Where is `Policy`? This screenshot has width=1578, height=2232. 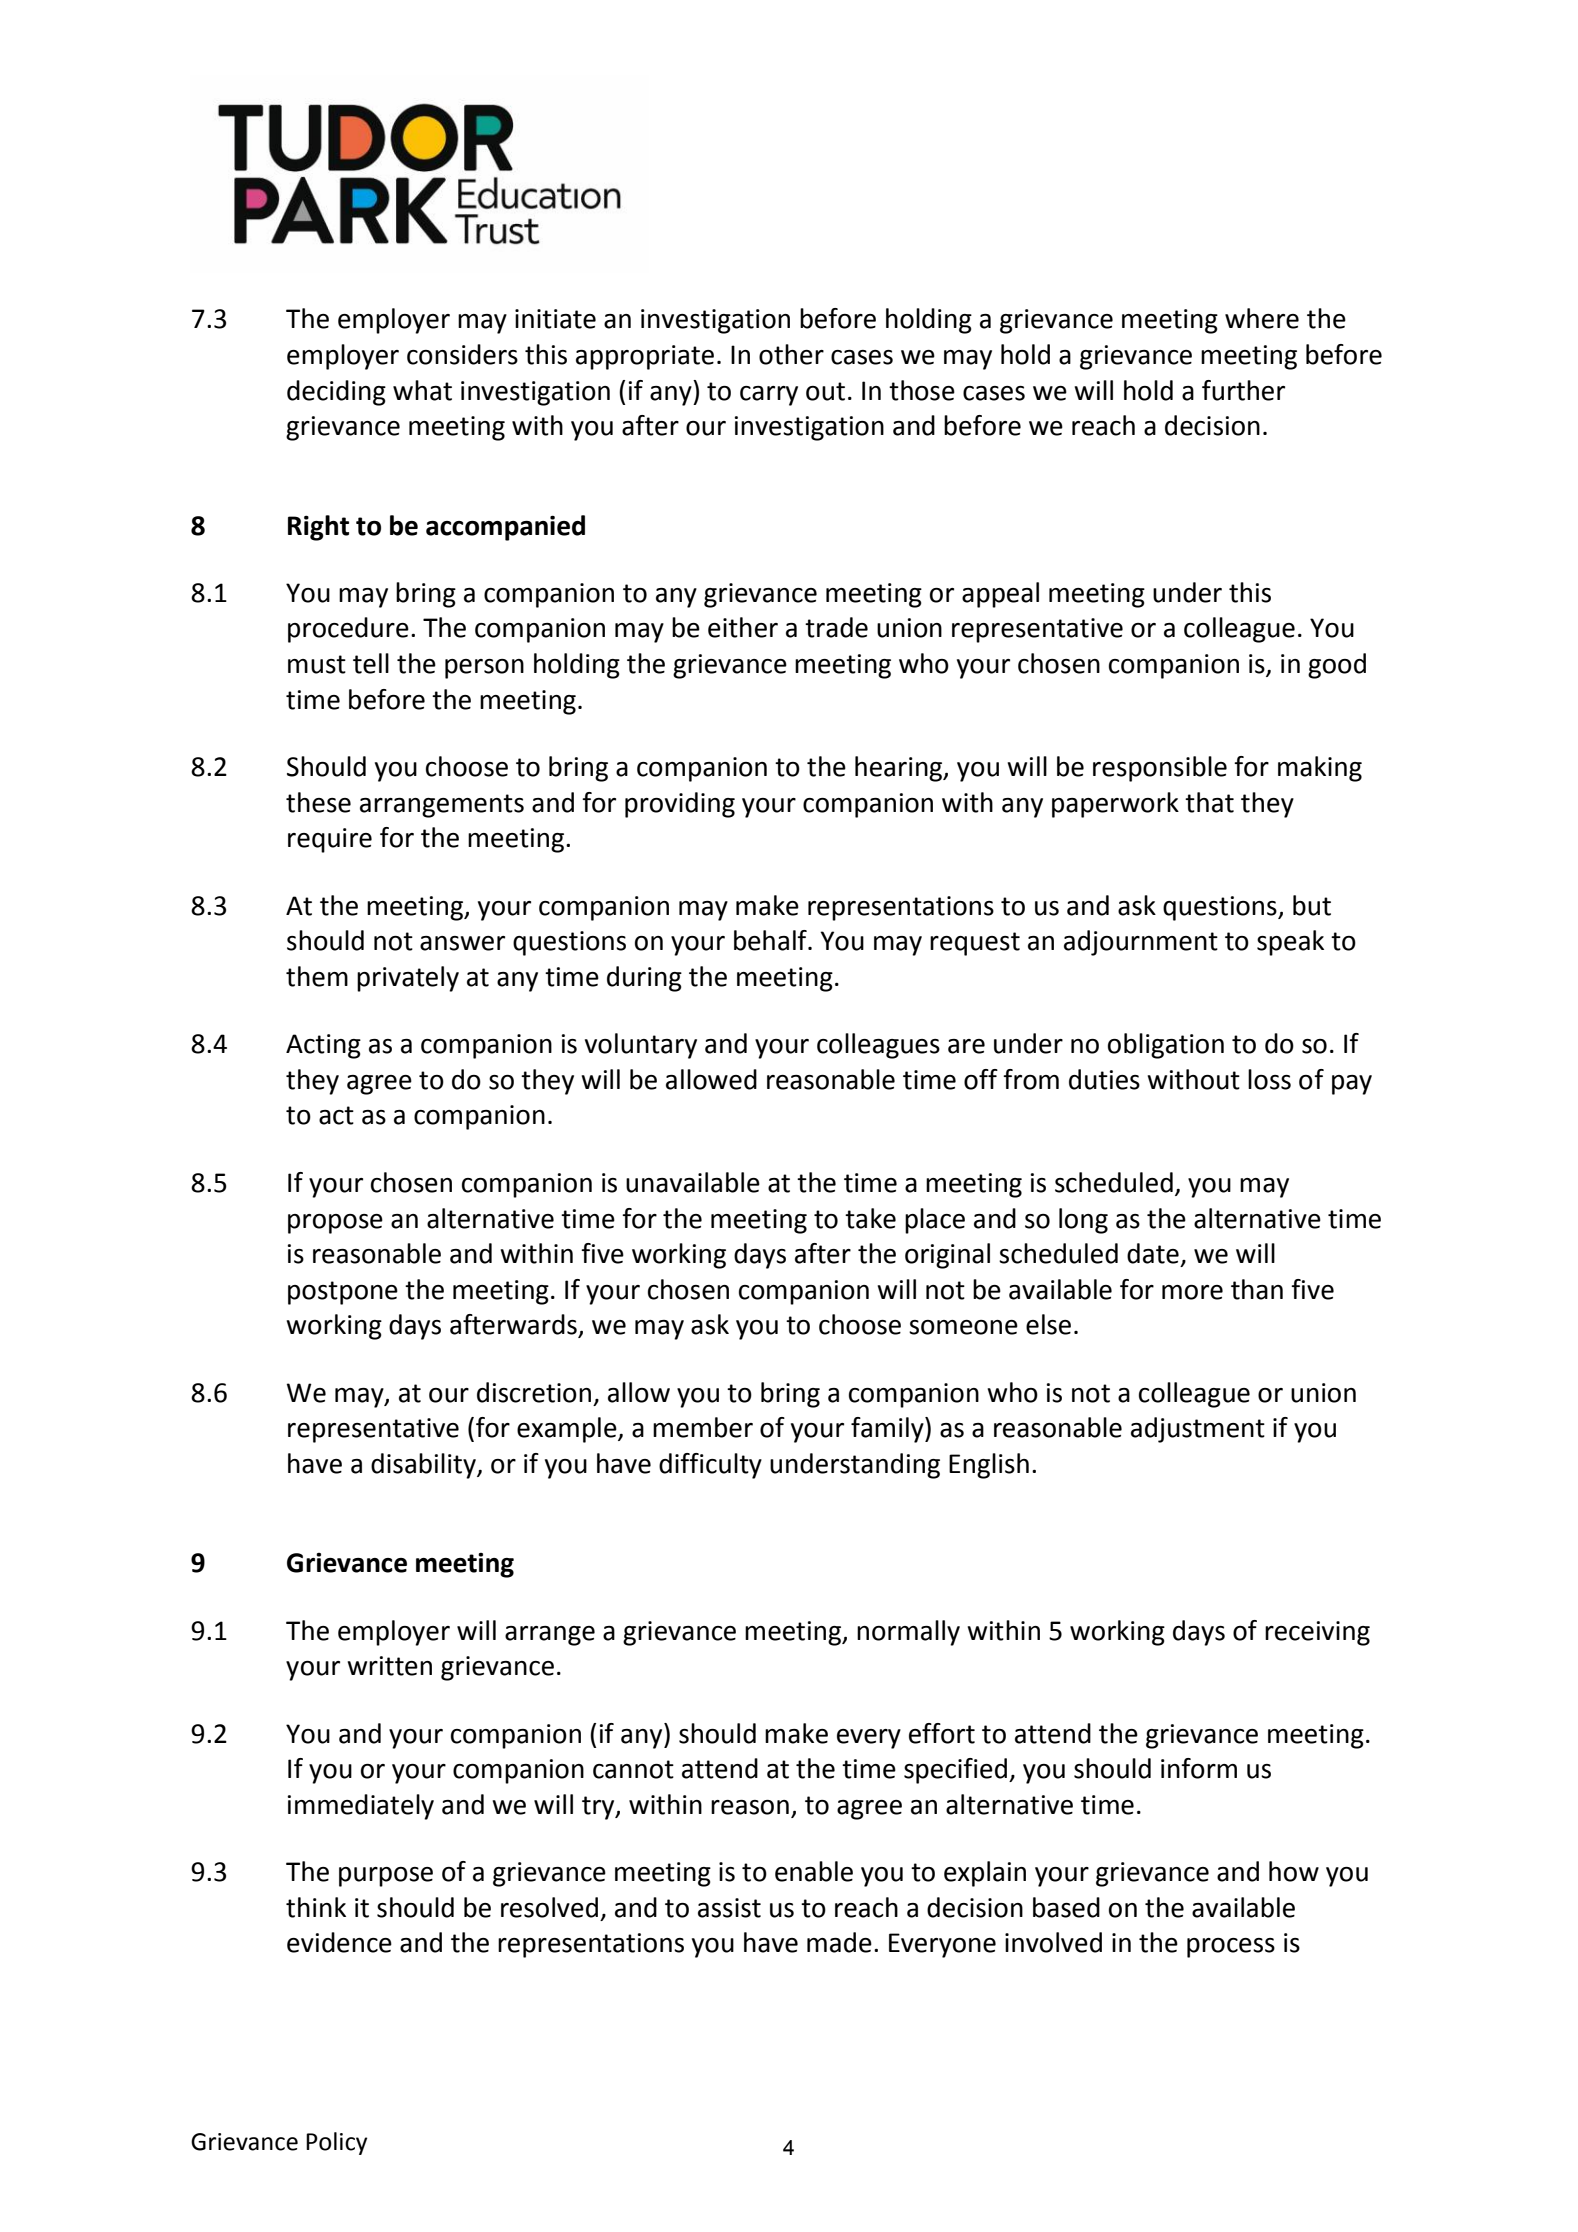
Policy is located at coordinates (336, 2143).
